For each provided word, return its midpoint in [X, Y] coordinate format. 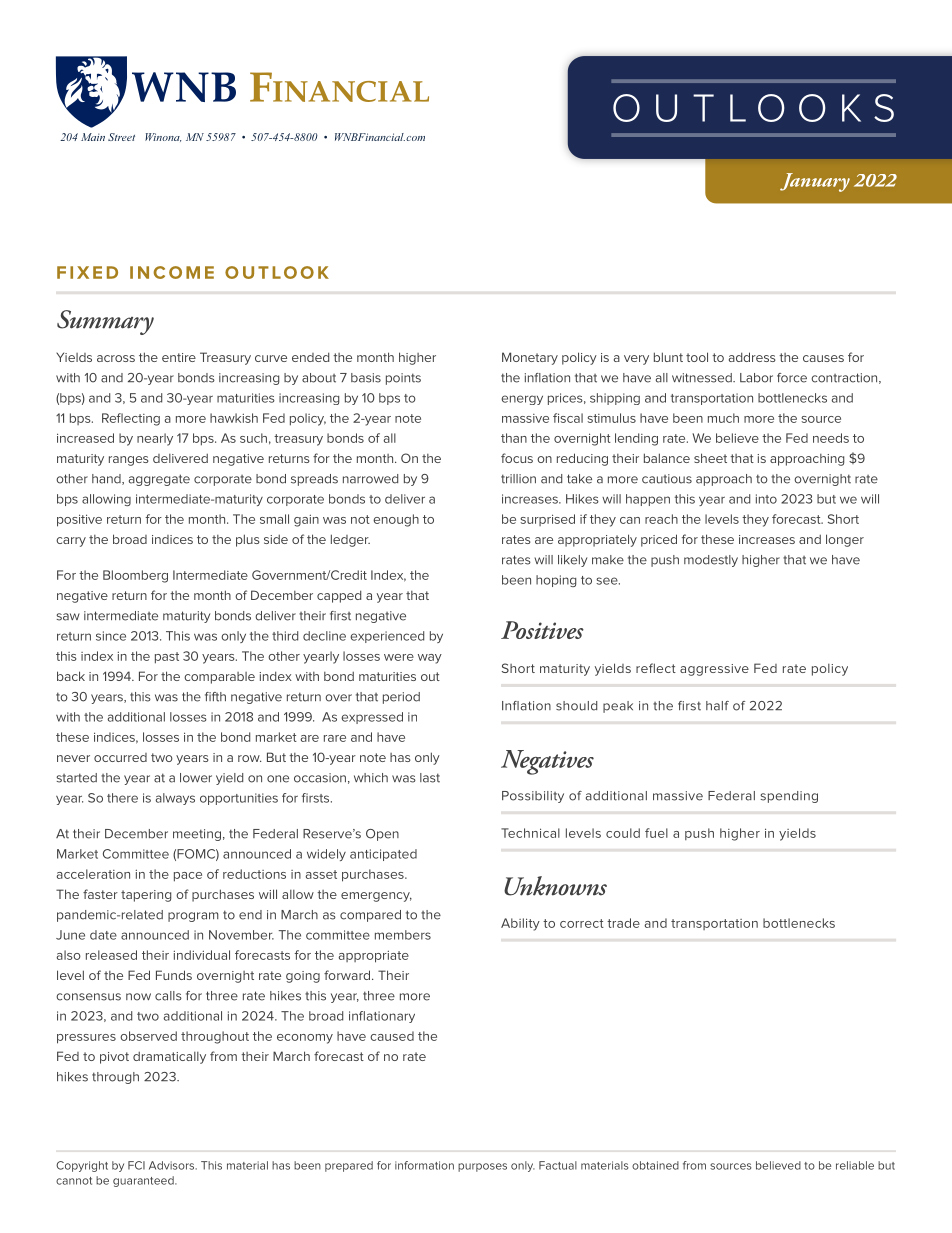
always [175, 799]
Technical [530, 833]
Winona [163, 137]
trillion [518, 479]
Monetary [530, 358]
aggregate [159, 480]
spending [789, 797]
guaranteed [144, 1181]
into [766, 499]
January [815, 182]
